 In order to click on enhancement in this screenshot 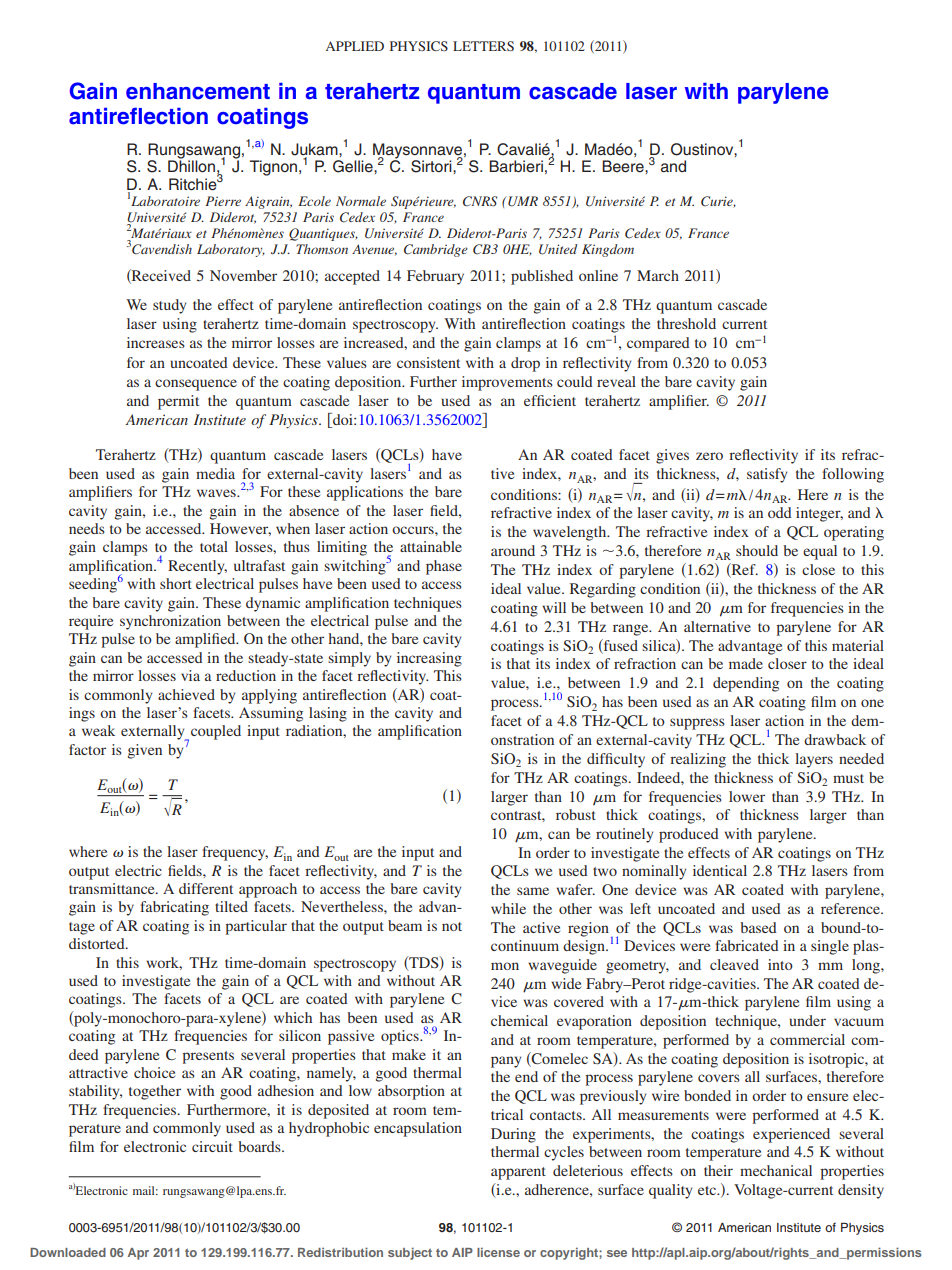, I will do `click(198, 91)`.
